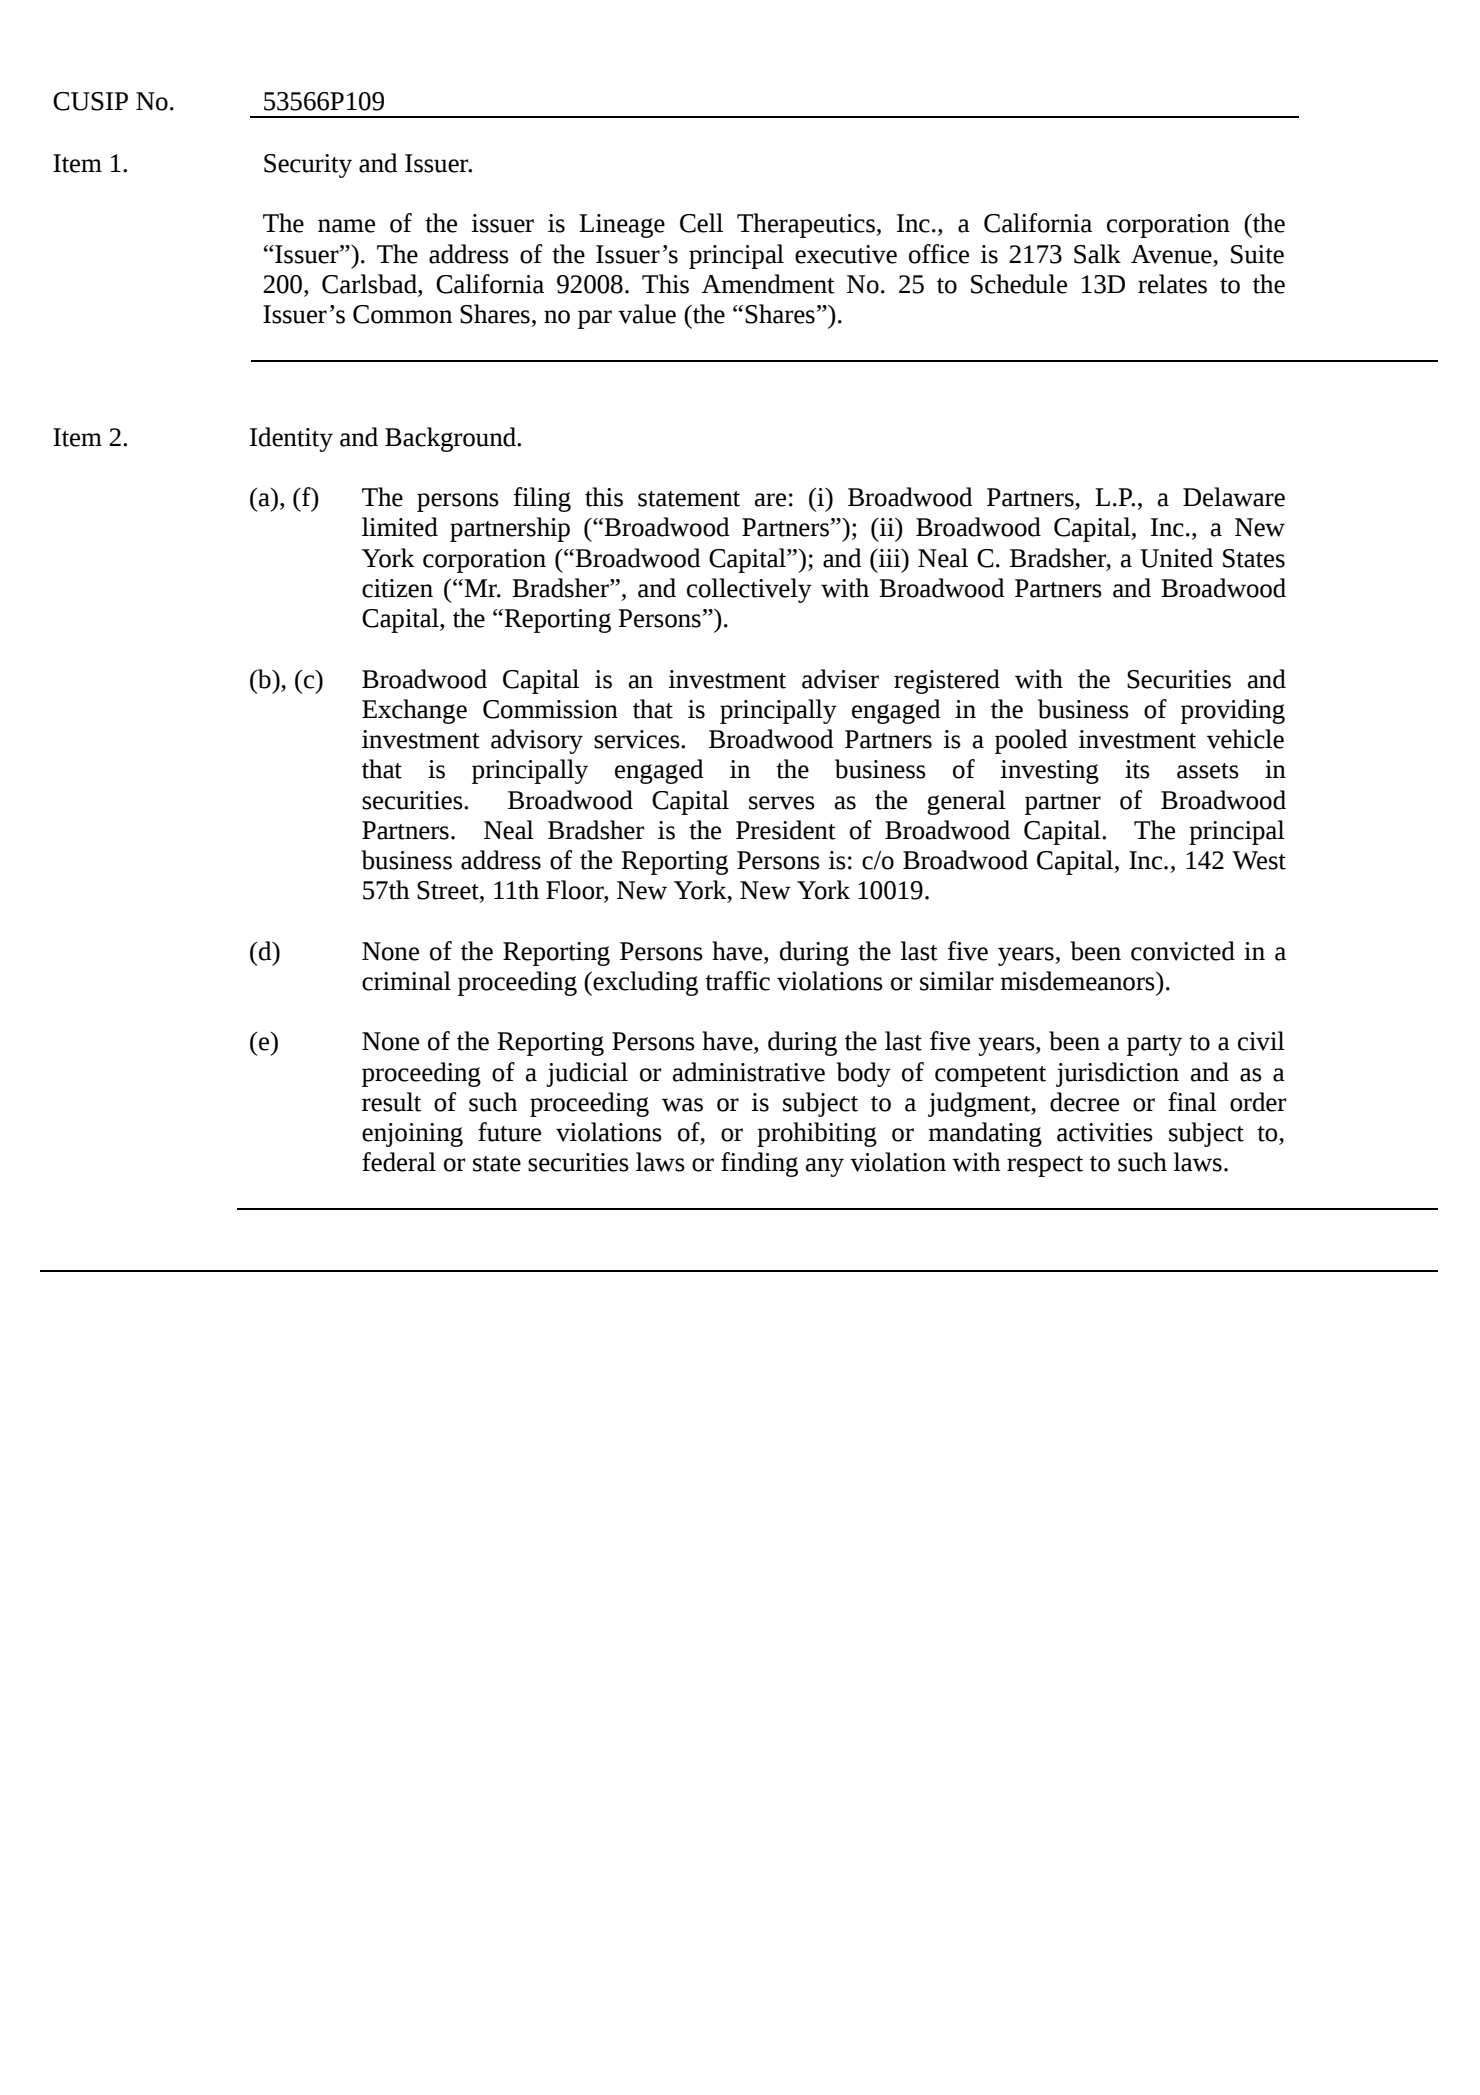 The image size is (1480, 2095). Describe the element at coordinates (817, 1134) in the screenshot. I see `prohibiting` at that location.
